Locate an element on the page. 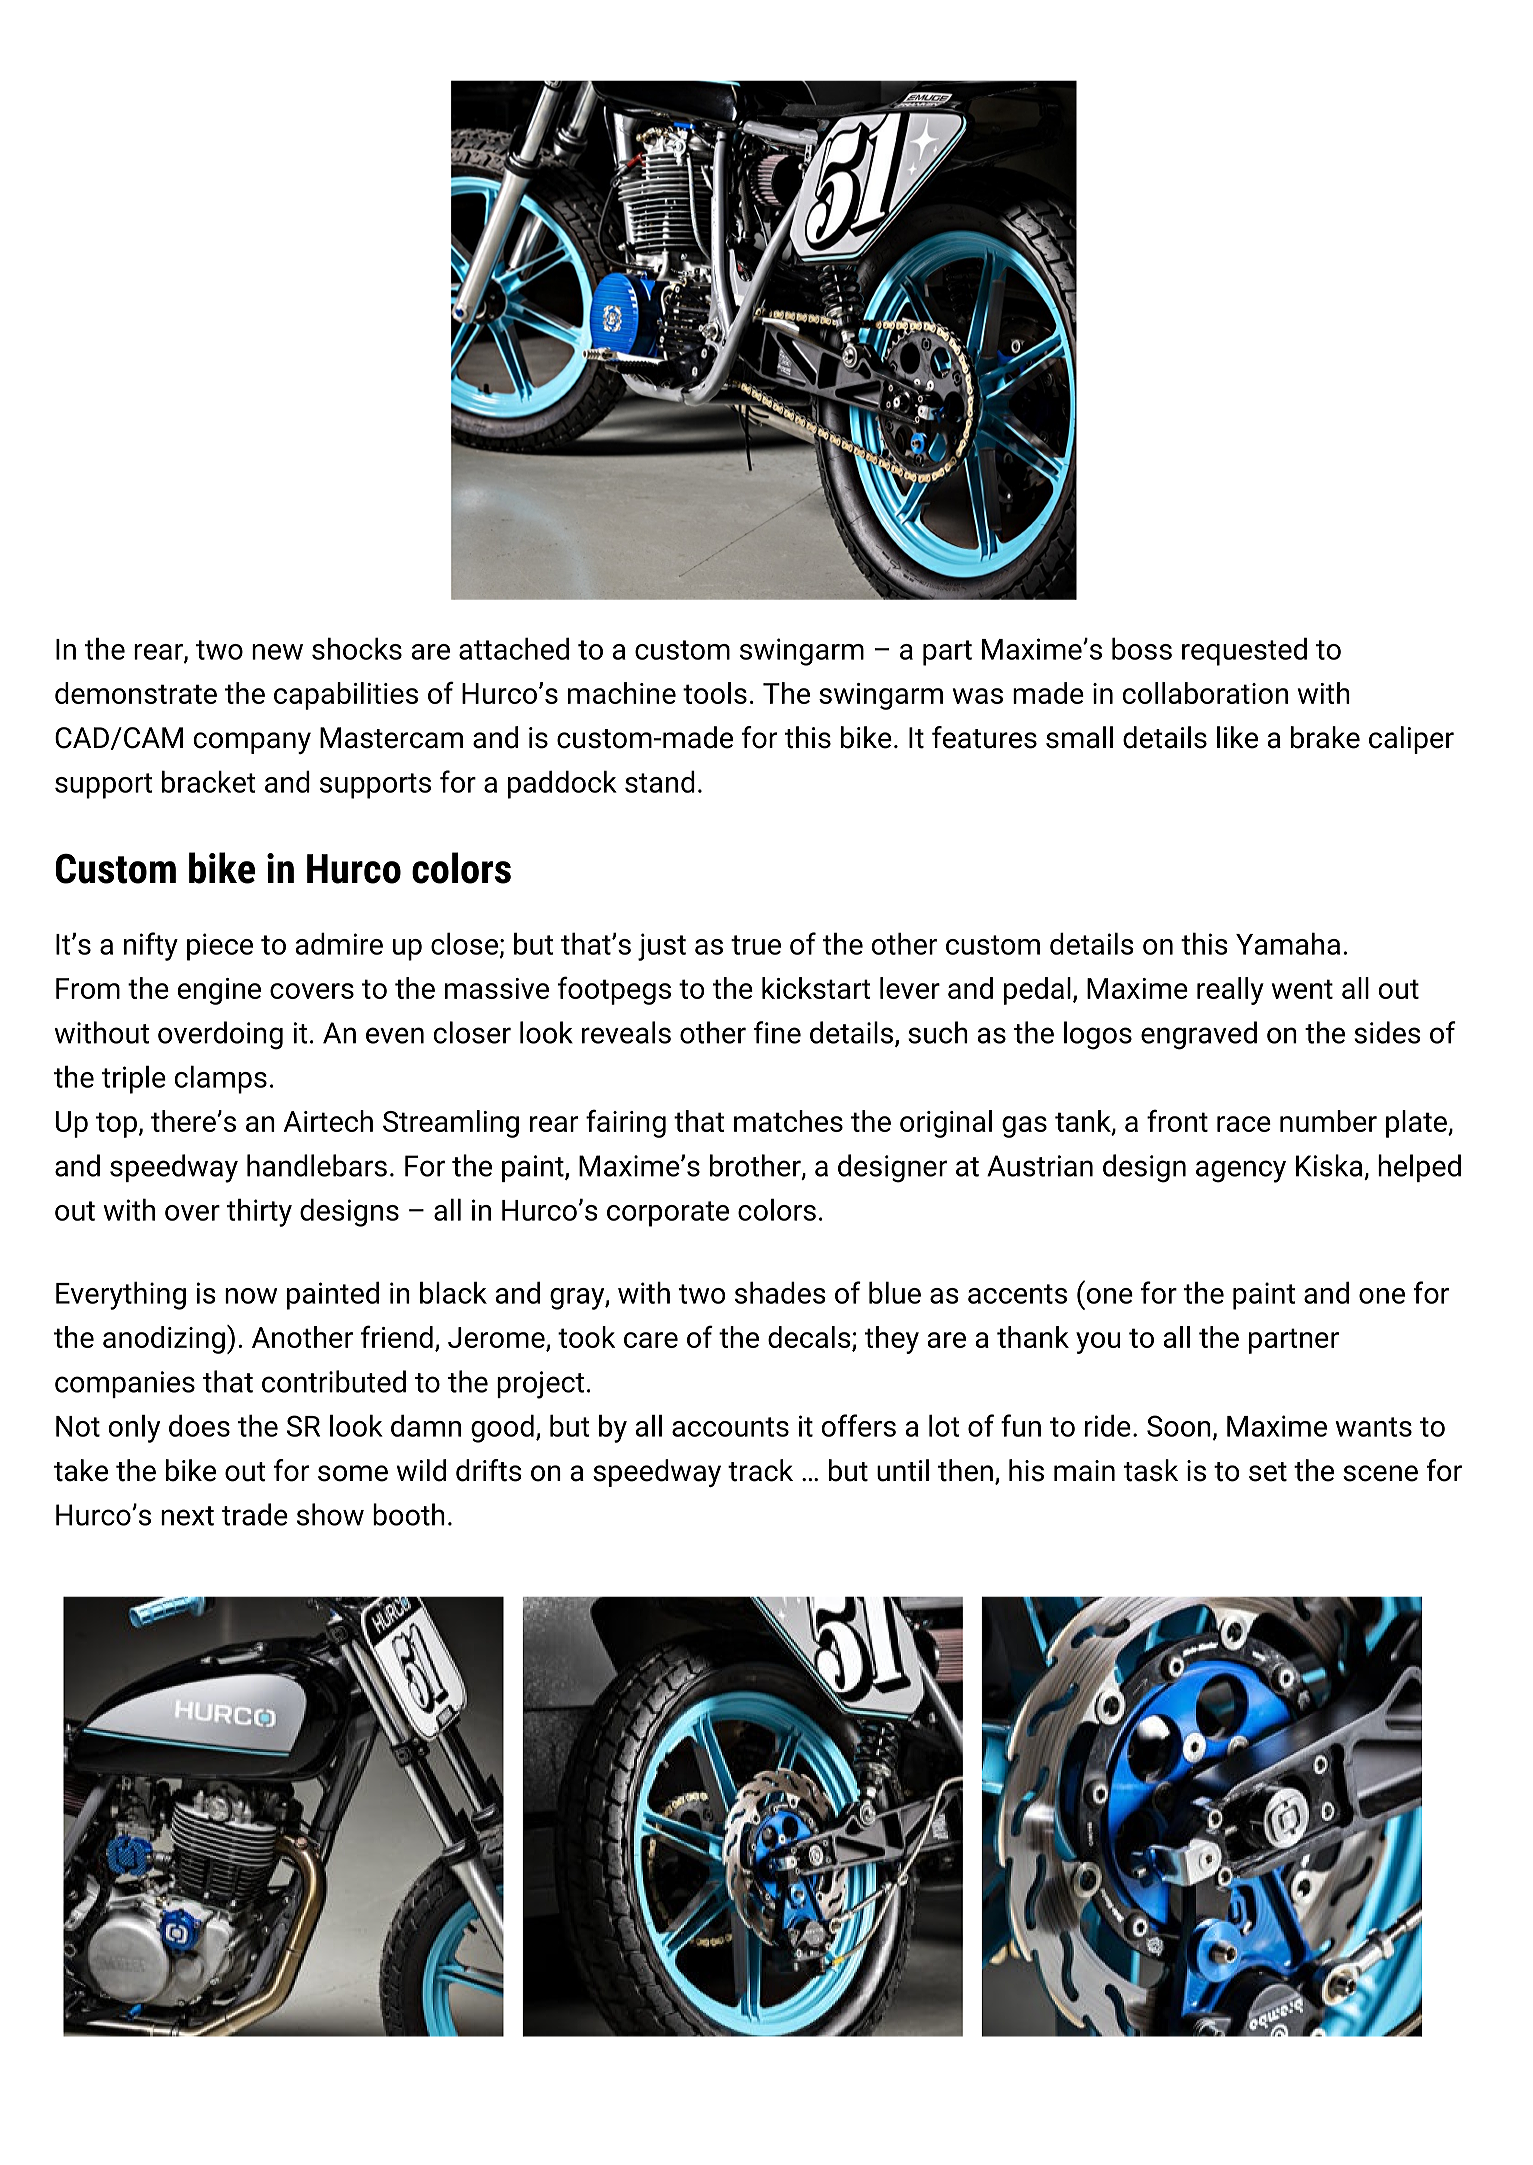 The height and width of the document is (2165, 1533). trade is located at coordinates (255, 1514).
